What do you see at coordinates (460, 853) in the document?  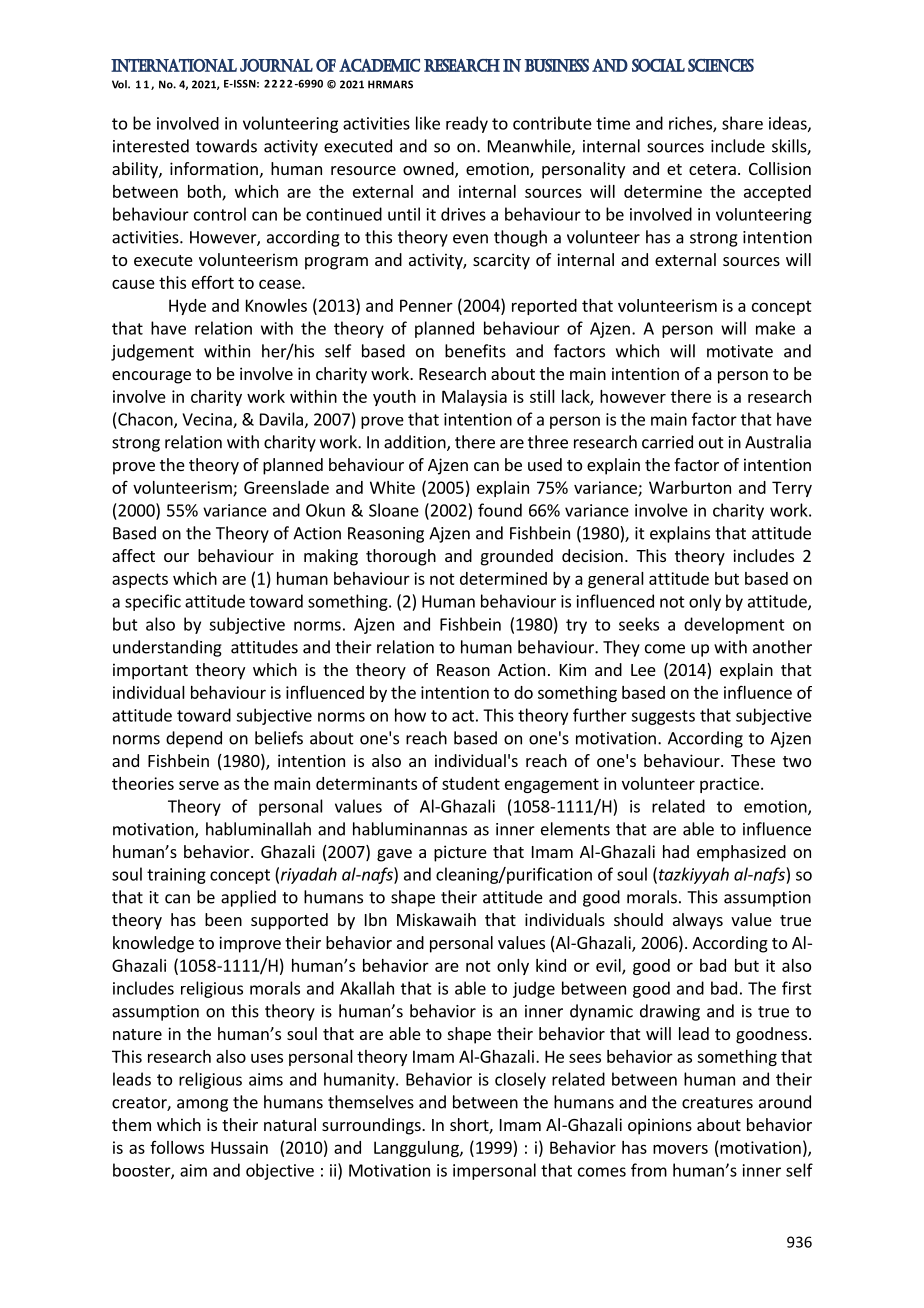 I see `picture` at bounding box center [460, 853].
